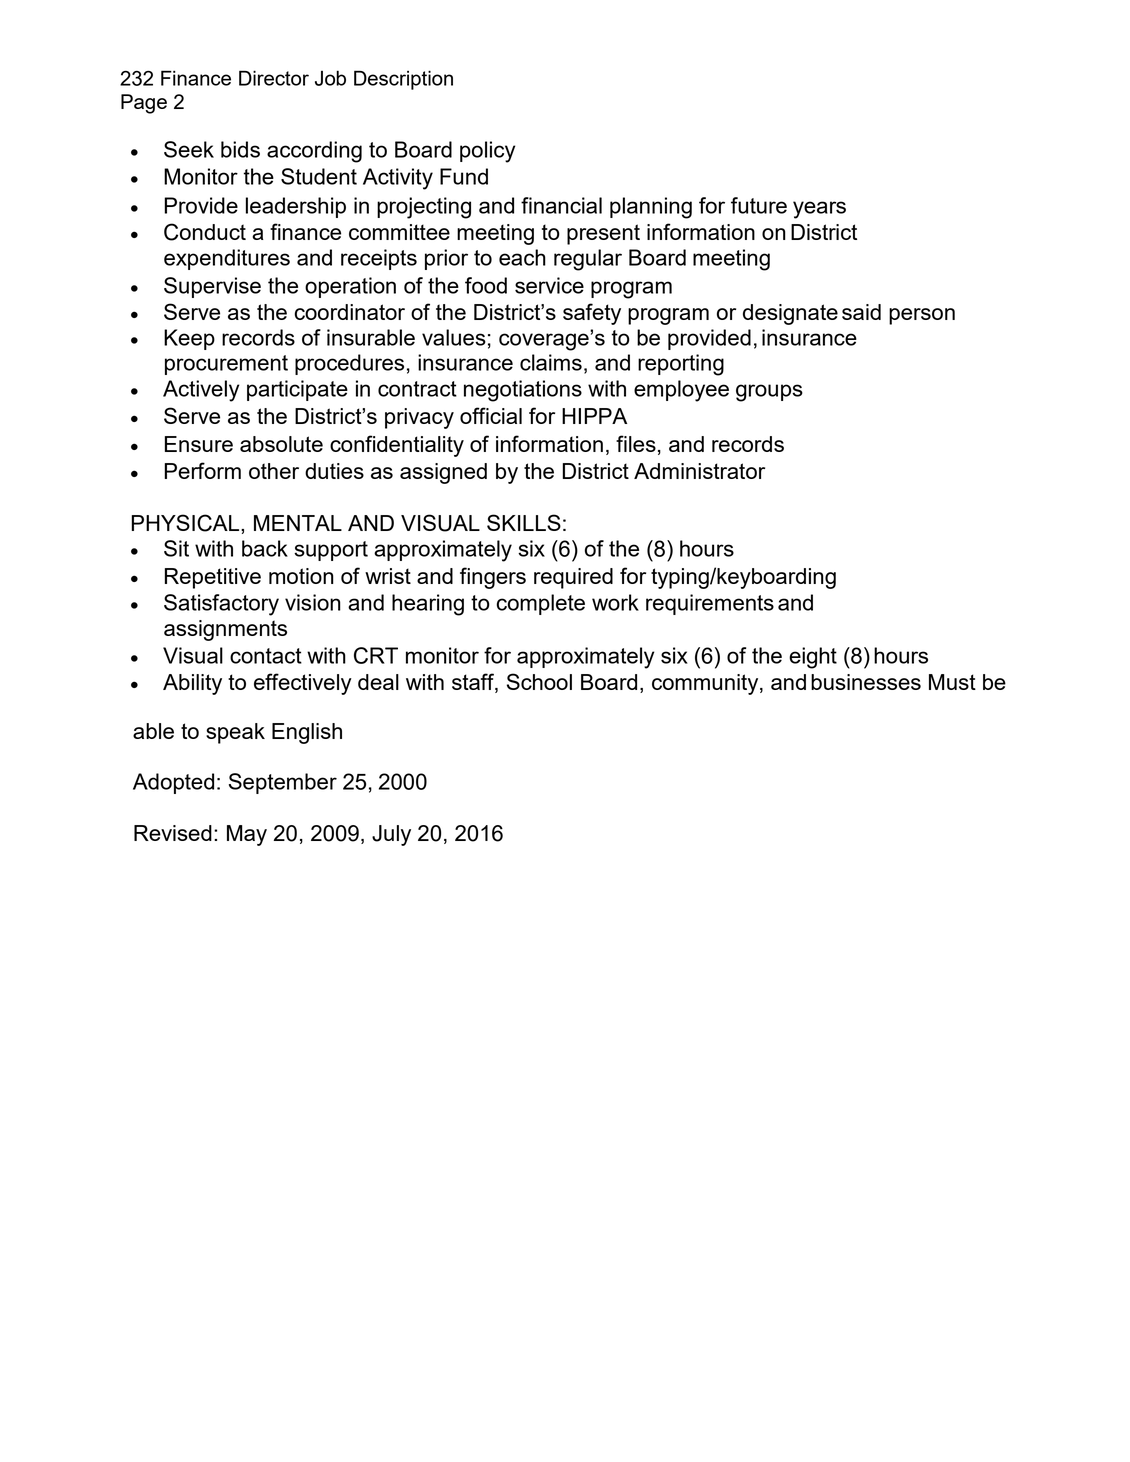 This screenshot has height=1462, width=1130. What do you see at coordinates (247, 835) in the screenshot?
I see `May` at bounding box center [247, 835].
